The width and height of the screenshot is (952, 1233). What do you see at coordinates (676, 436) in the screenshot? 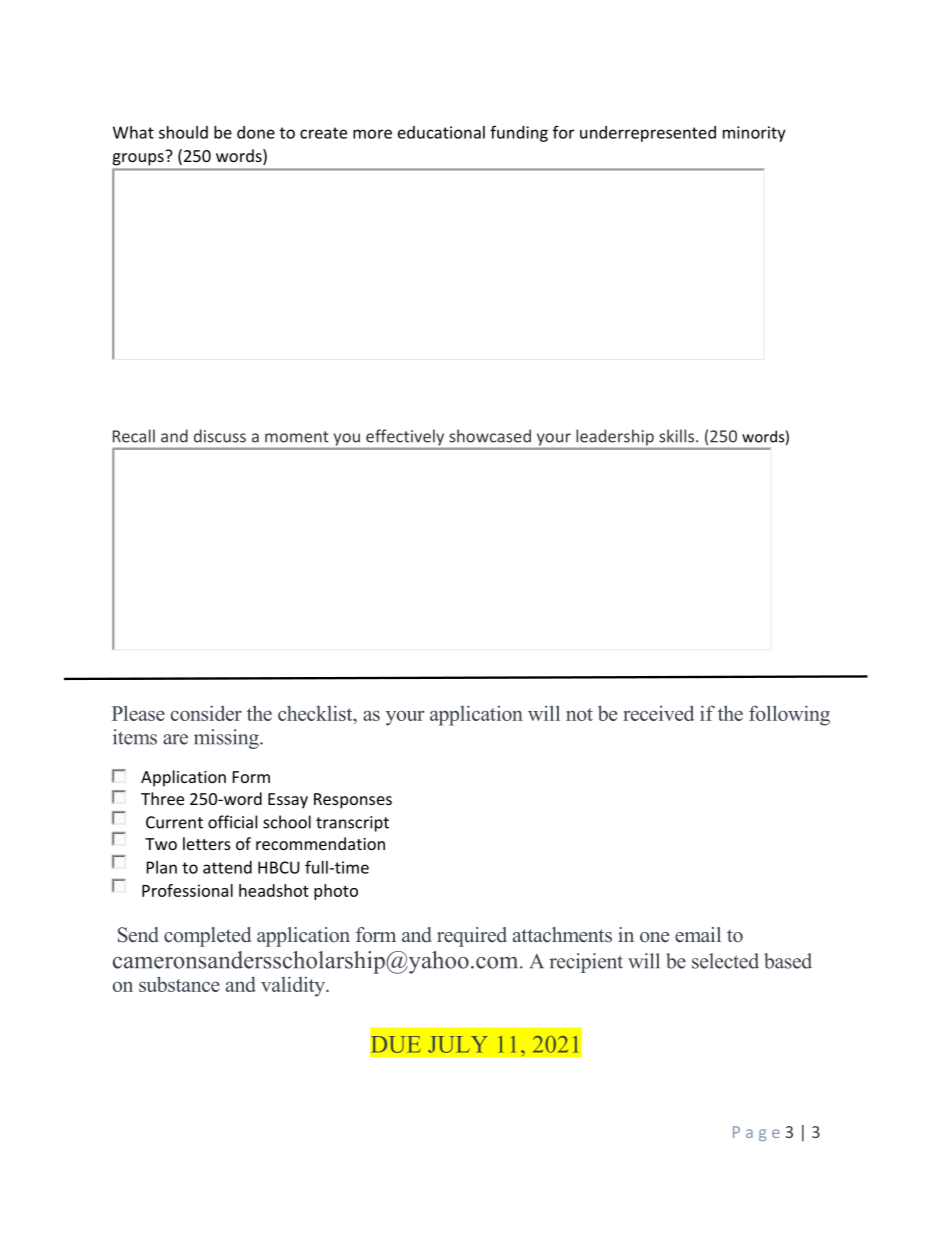
I see `skills` at bounding box center [676, 436].
